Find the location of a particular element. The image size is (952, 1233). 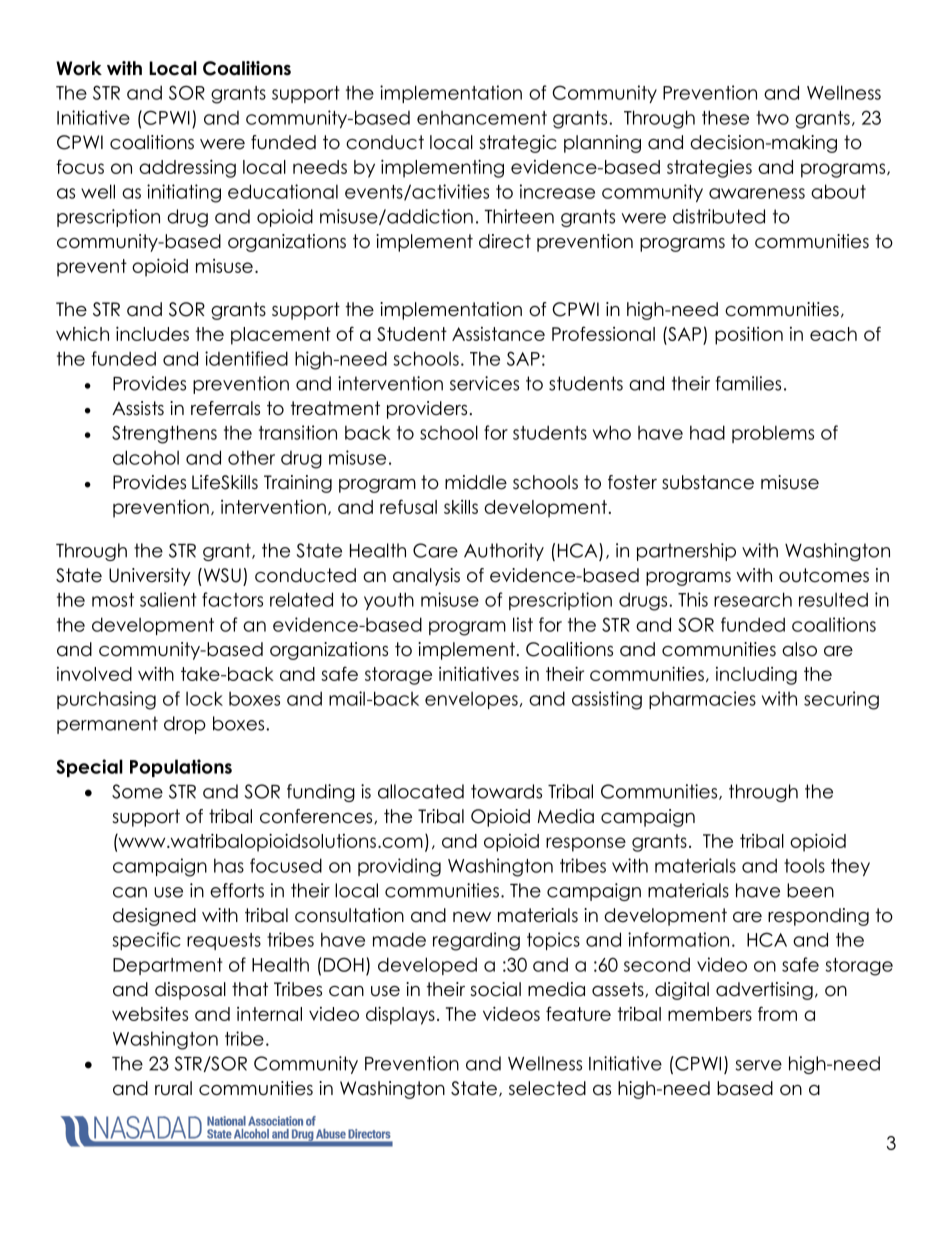

Strengthens is located at coordinates (164, 434).
